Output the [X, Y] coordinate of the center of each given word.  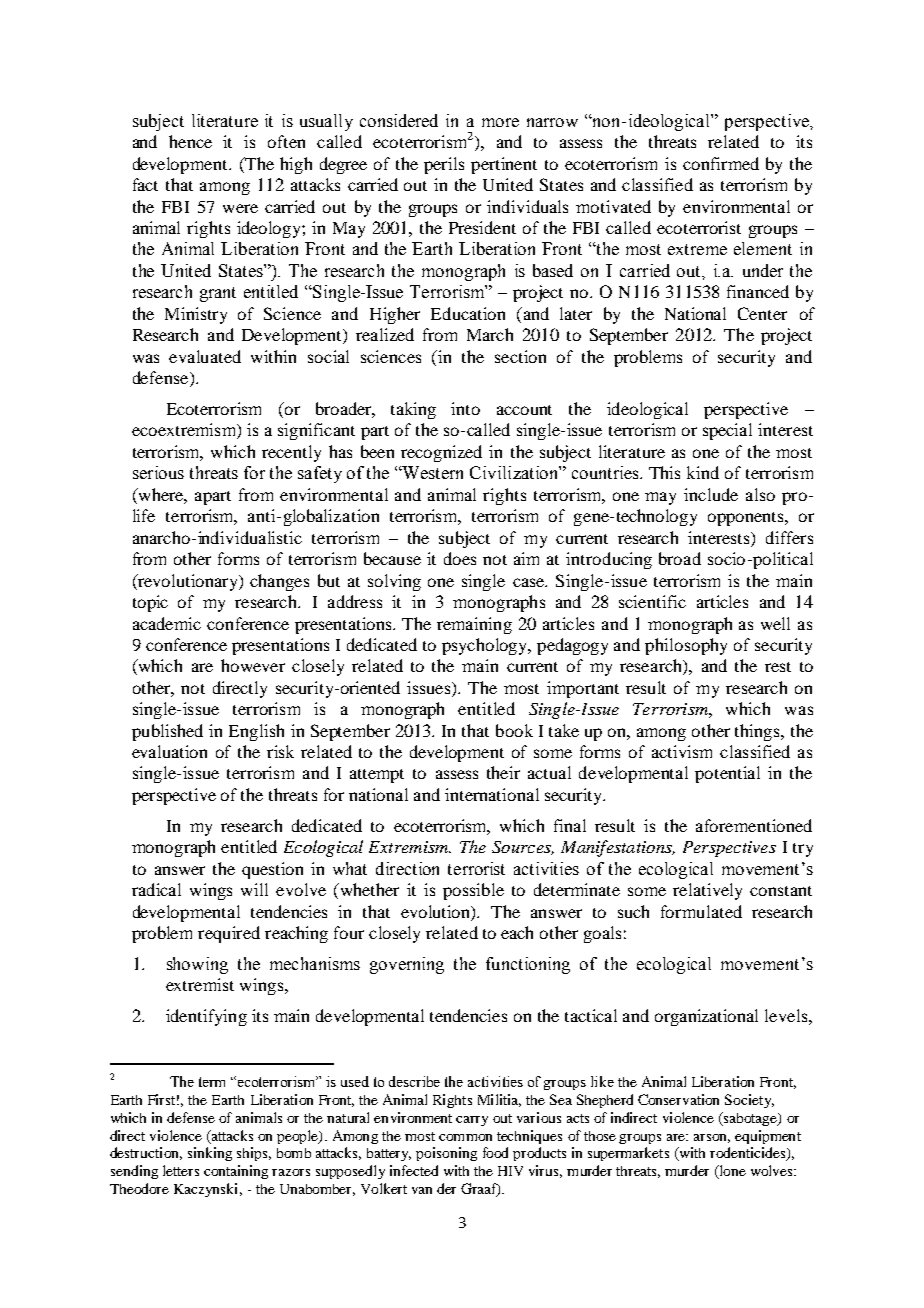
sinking [210, 1154]
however [253, 665]
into [465, 408]
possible [473, 891]
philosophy [686, 646]
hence [190, 141]
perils [444, 165]
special [727, 431]
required [229, 934]
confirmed [721, 163]
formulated [701, 911]
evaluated [205, 356]
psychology [486, 646]
